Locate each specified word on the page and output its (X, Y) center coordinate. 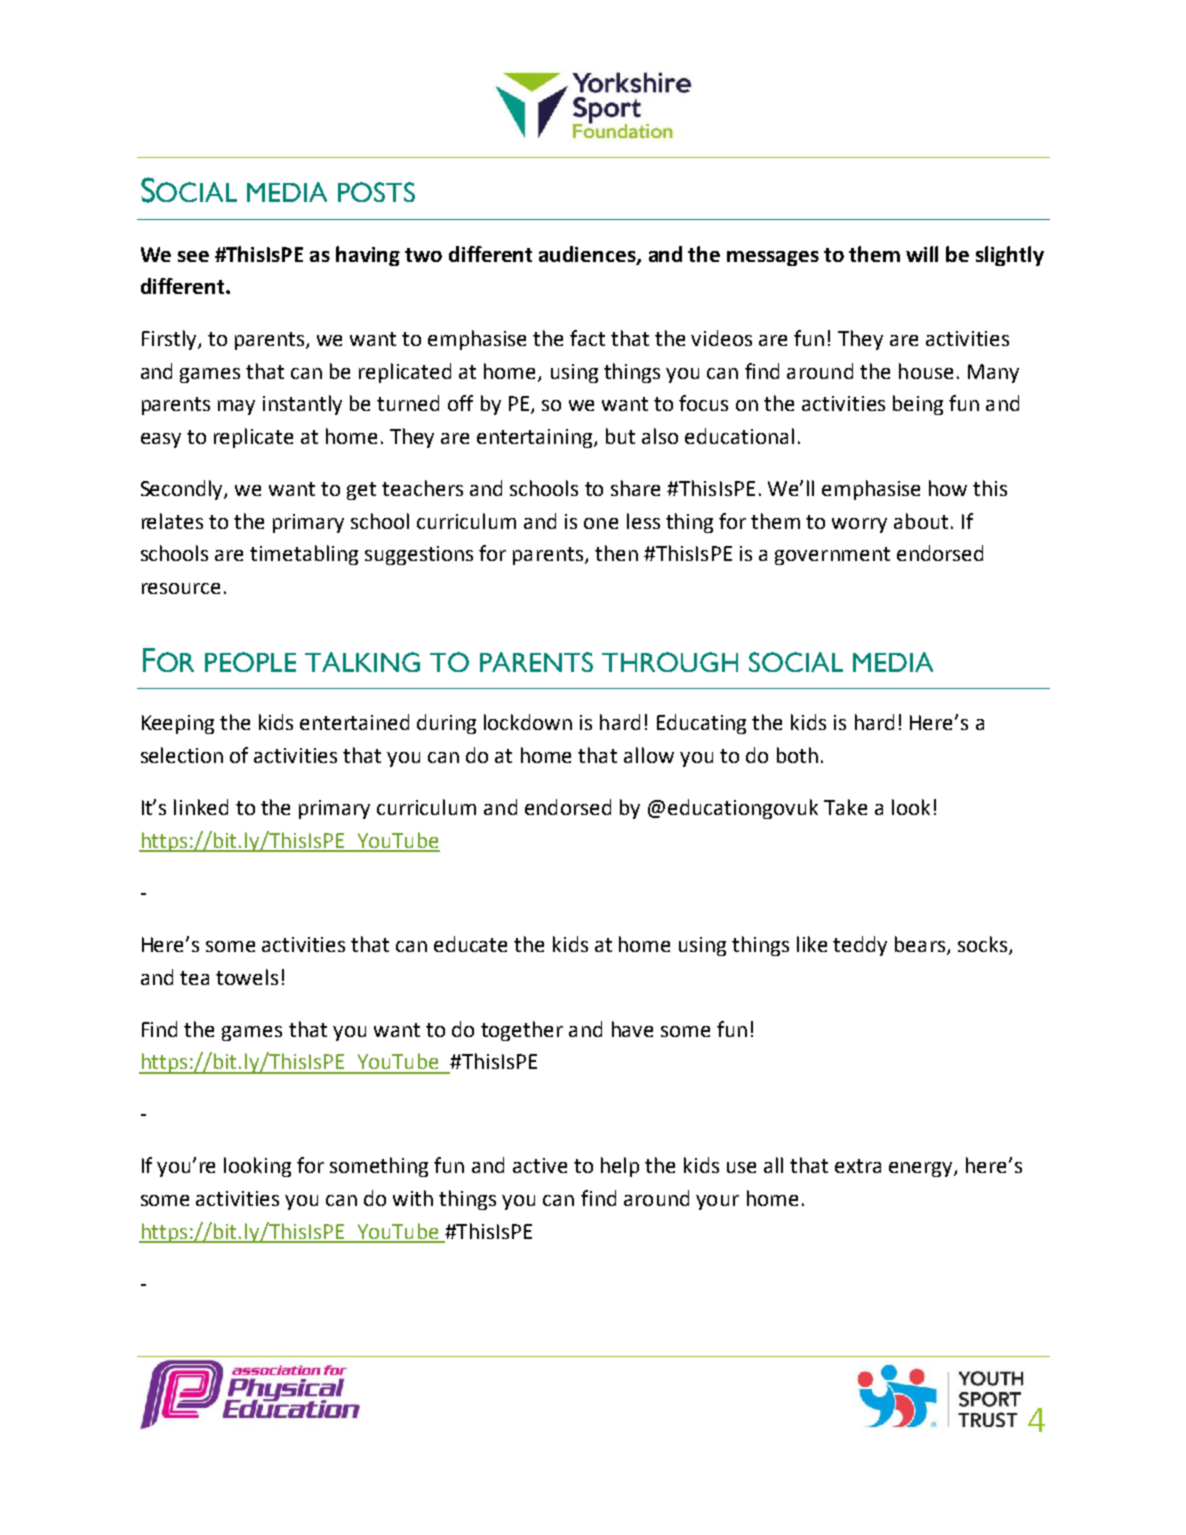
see (193, 256)
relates (172, 521)
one (601, 523)
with (413, 1198)
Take (845, 807)
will (922, 254)
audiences (588, 255)
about (921, 521)
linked (201, 807)
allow (649, 755)
